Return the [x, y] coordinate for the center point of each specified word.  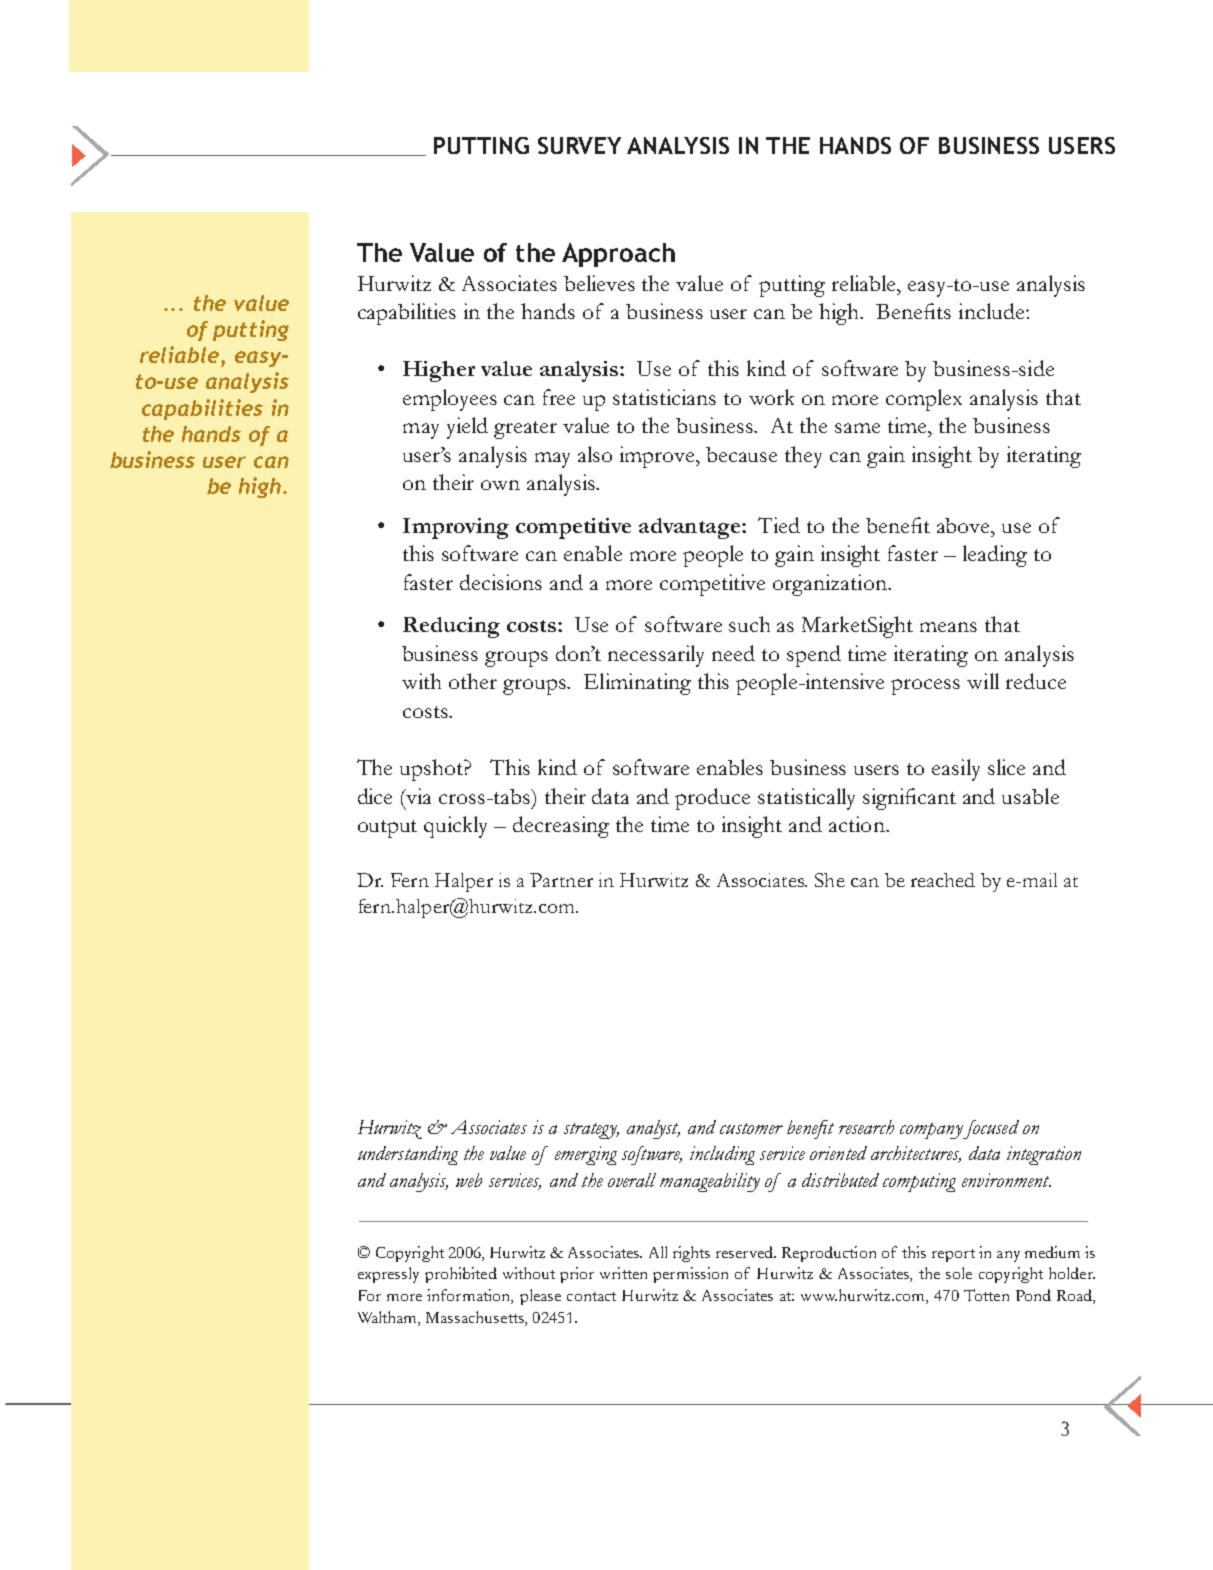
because [741, 454]
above [965, 525]
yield [467, 428]
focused [990, 1129]
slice [1006, 767]
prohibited [461, 1275]
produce [712, 799]
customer [751, 1128]
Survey [579, 145]
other [473, 681]
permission [690, 1275]
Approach [618, 255]
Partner [561, 880]
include [993, 311]
